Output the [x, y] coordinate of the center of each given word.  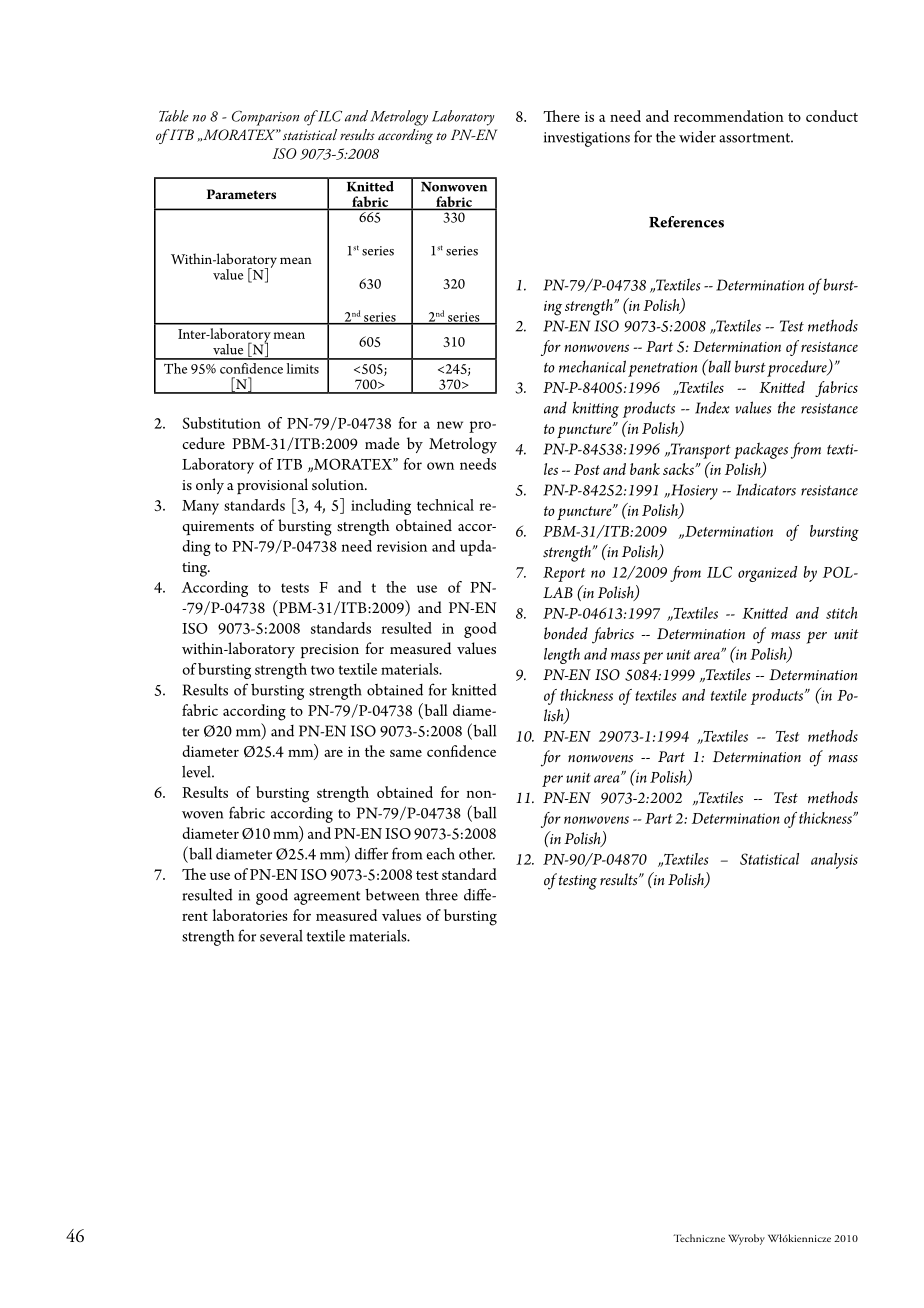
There [561, 116]
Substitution [222, 423]
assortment [756, 138]
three [441, 895]
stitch [841, 613]
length [562, 656]
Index [712, 407]
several [281, 936]
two [322, 670]
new [450, 425]
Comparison [265, 118]
